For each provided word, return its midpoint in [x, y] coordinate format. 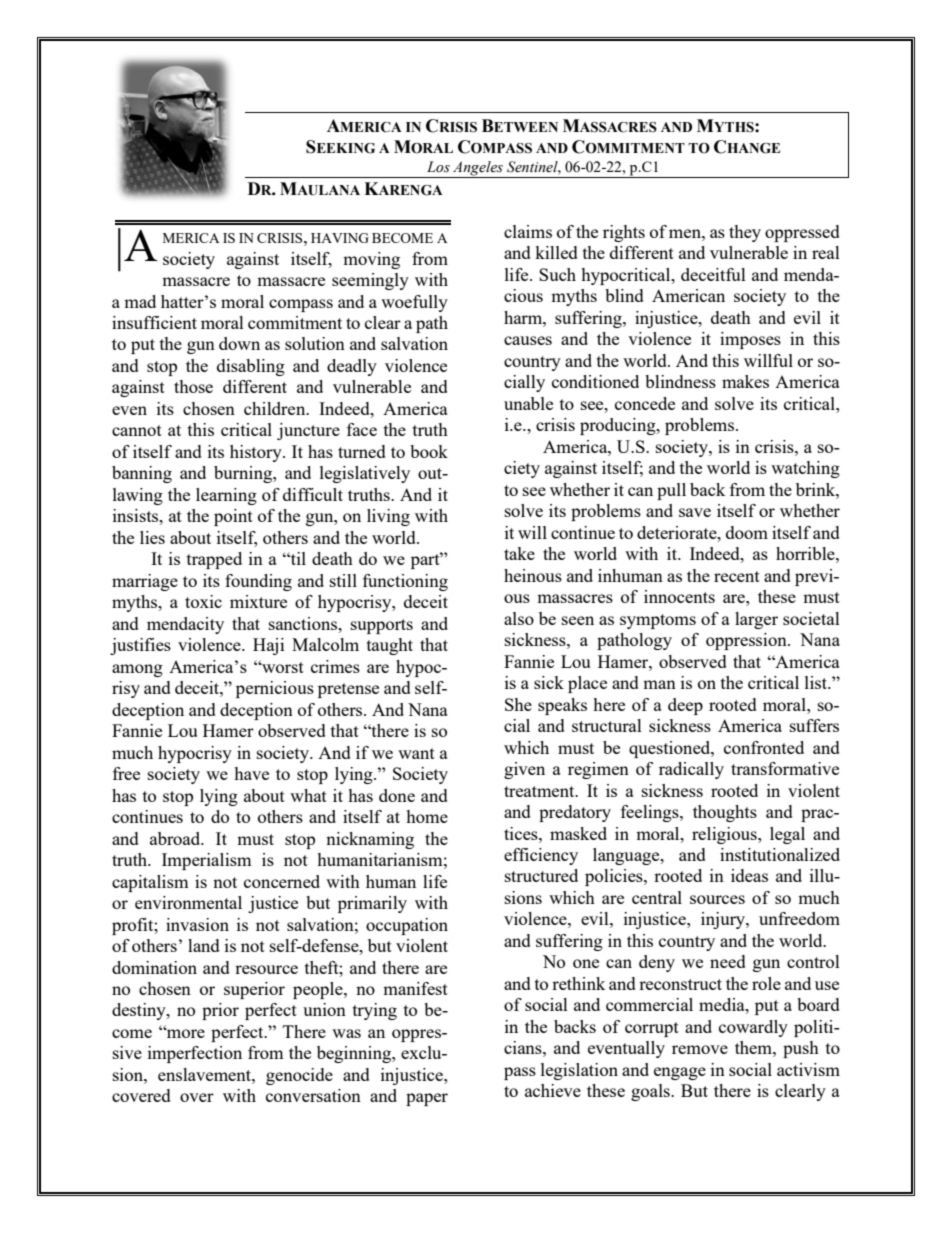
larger [756, 620]
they [745, 233]
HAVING [340, 238]
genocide [299, 1076]
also [519, 618]
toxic [203, 601]
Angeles [478, 169]
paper [427, 1099]
